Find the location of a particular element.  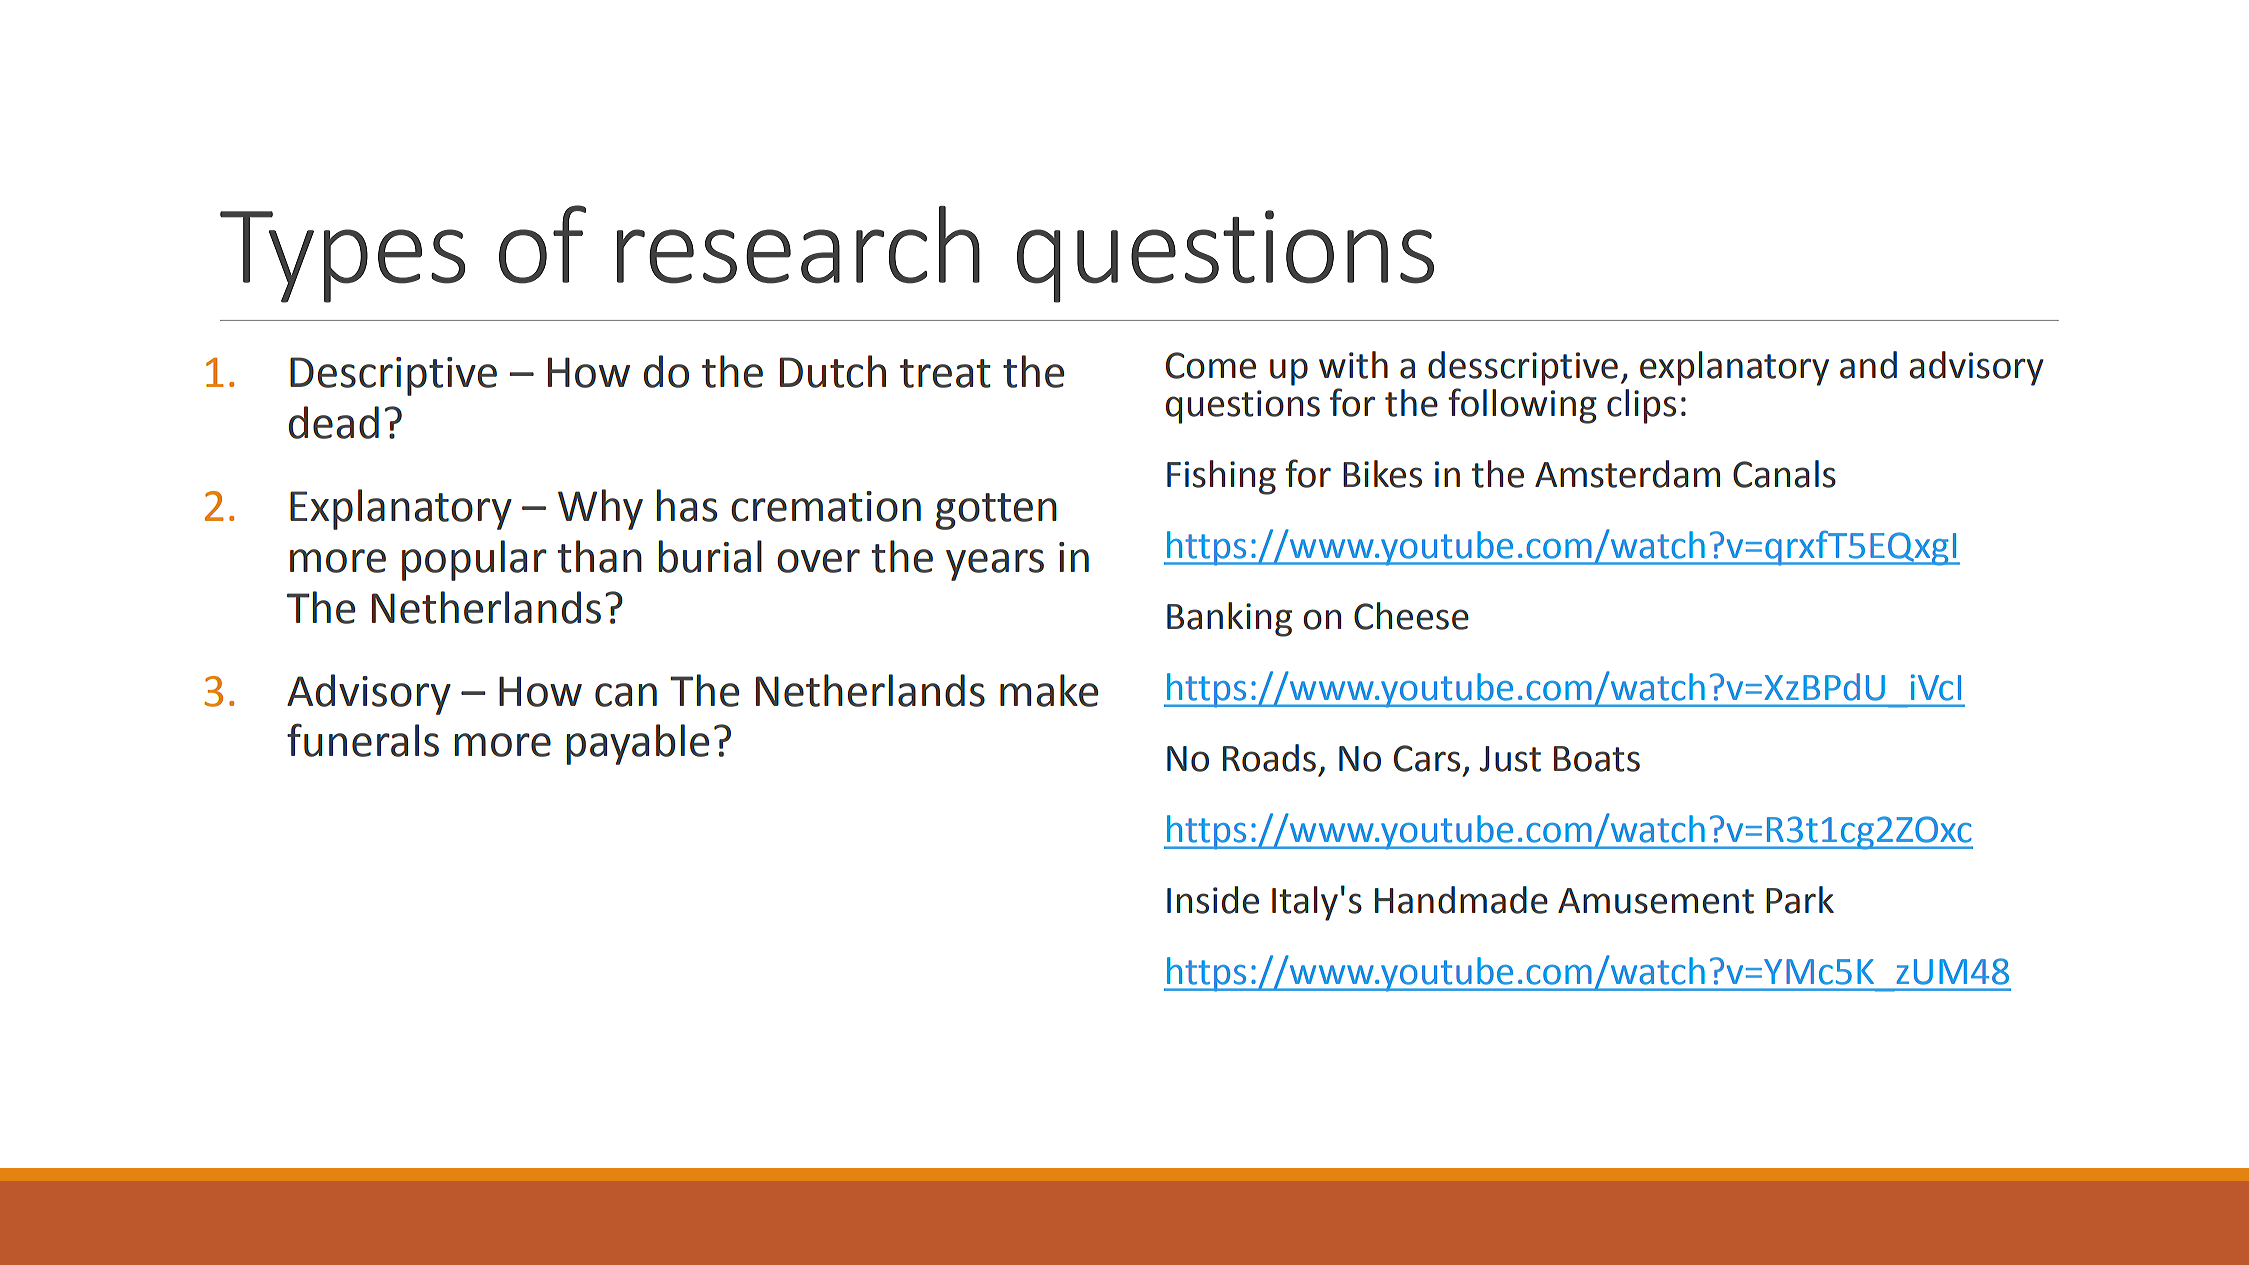

research is located at coordinates (798, 245).
